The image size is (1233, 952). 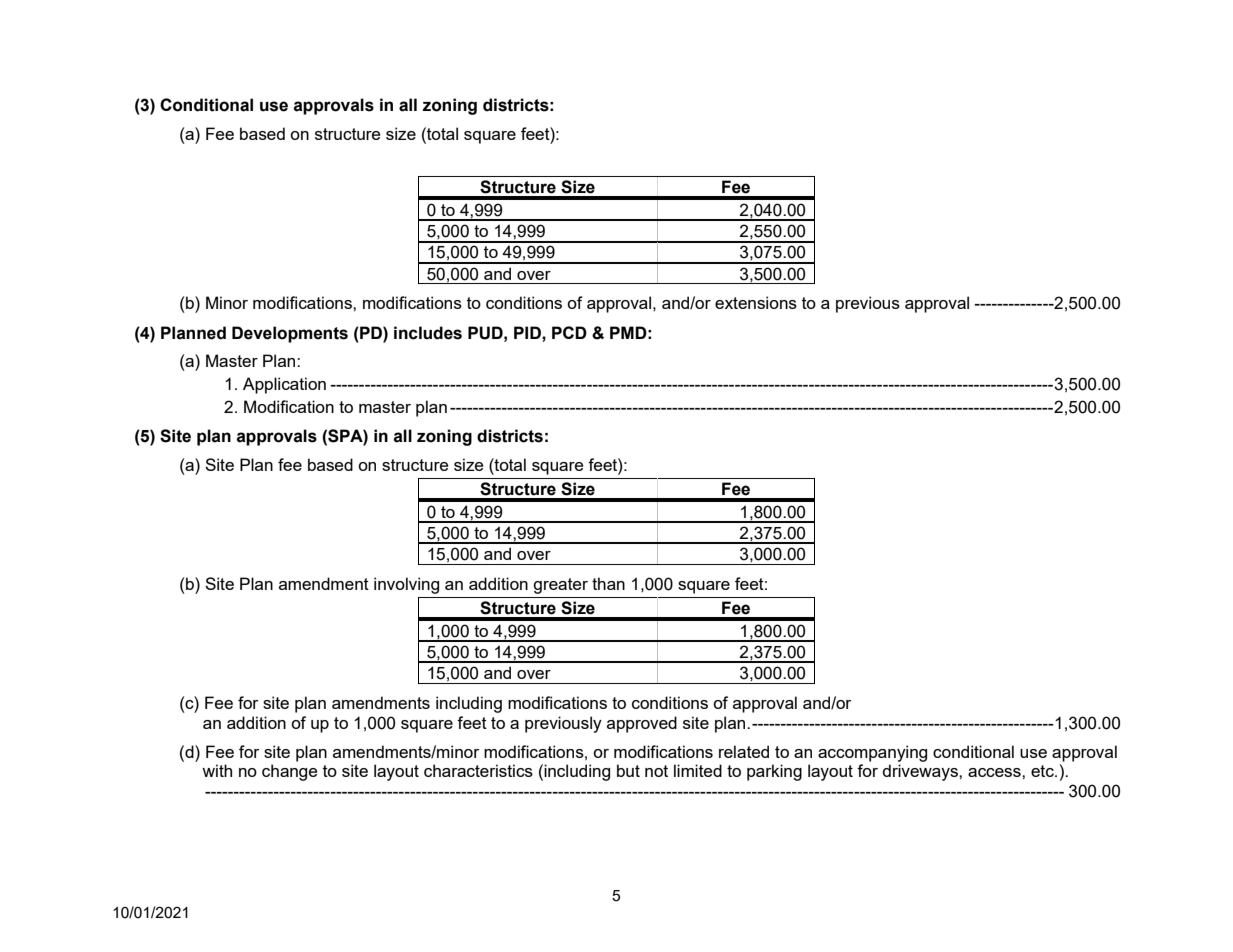 I want to click on PCD, so click(x=569, y=332).
